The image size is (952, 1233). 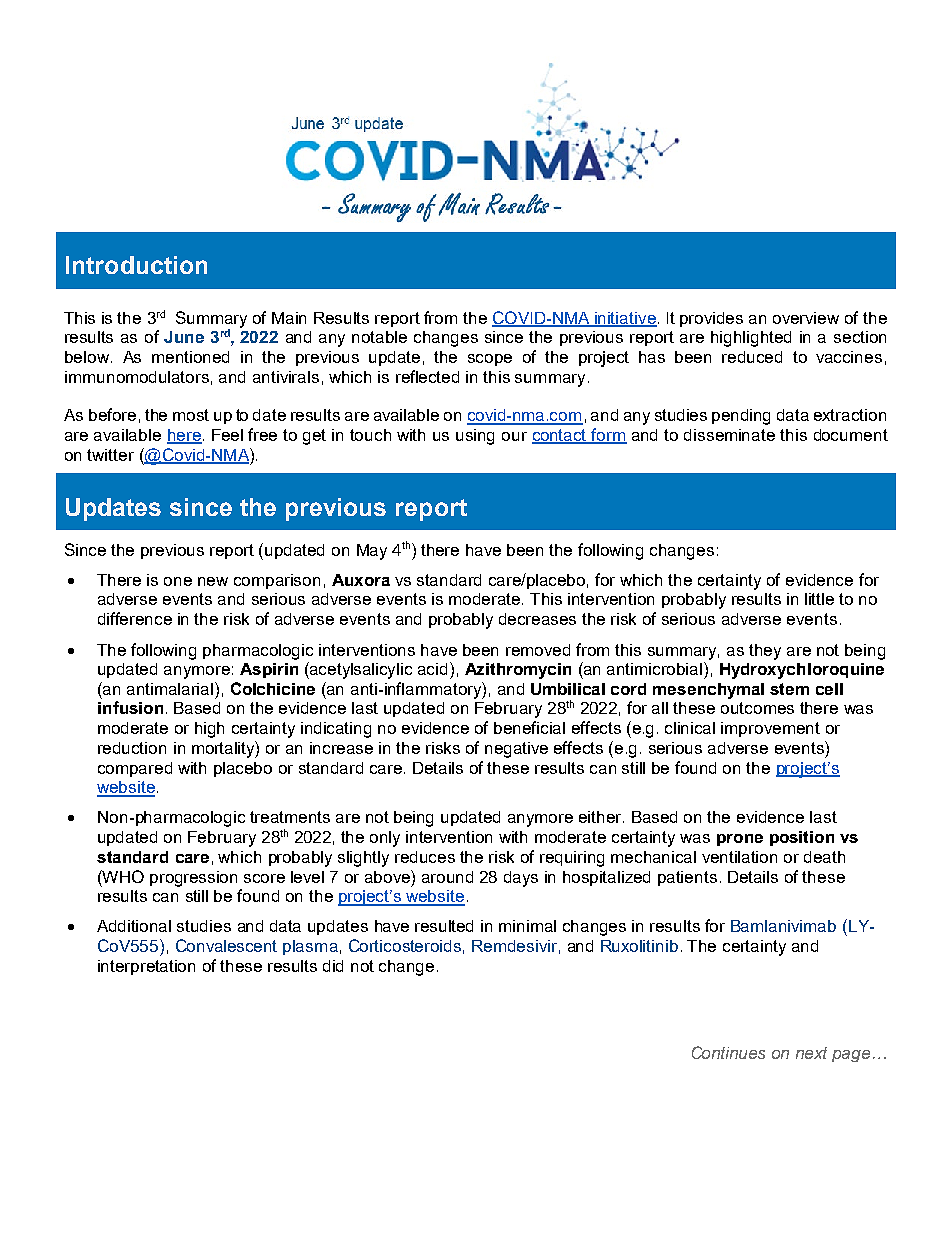 What do you see at coordinates (146, 967) in the image?
I see `interpretation` at bounding box center [146, 967].
